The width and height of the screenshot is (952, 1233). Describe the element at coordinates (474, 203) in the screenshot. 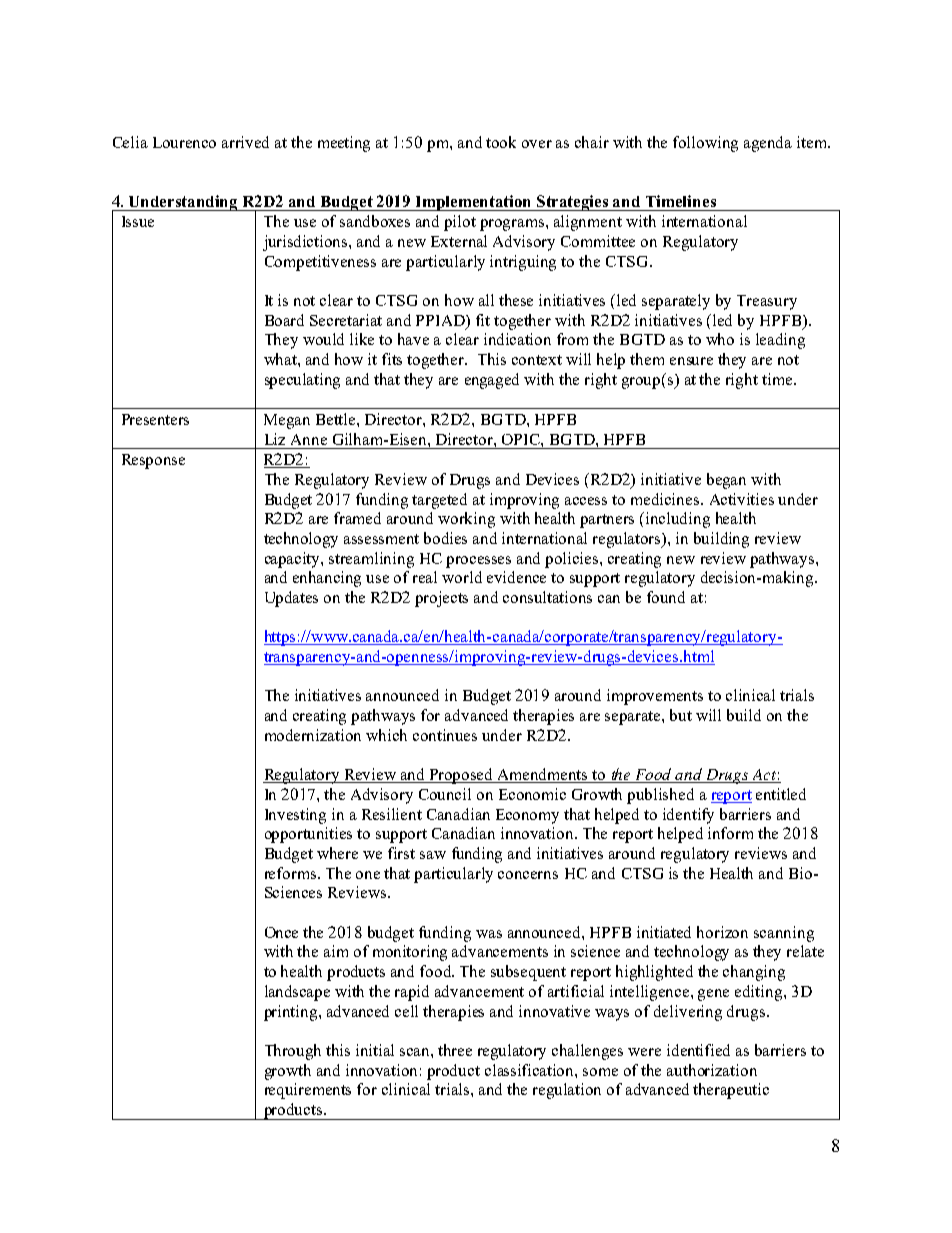

I see `Implementation` at that location.
